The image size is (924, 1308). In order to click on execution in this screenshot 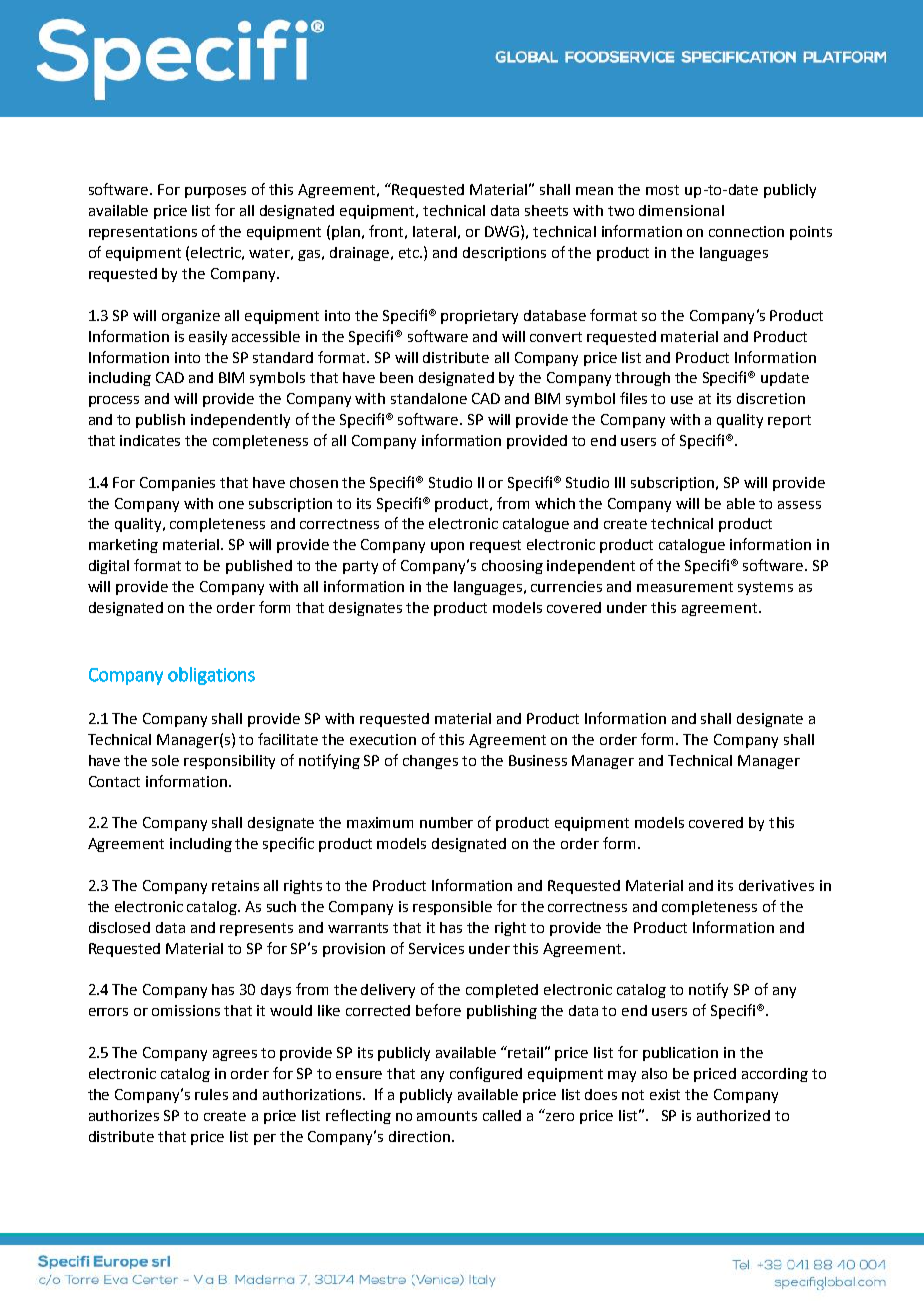, I will do `click(383, 739)`.
